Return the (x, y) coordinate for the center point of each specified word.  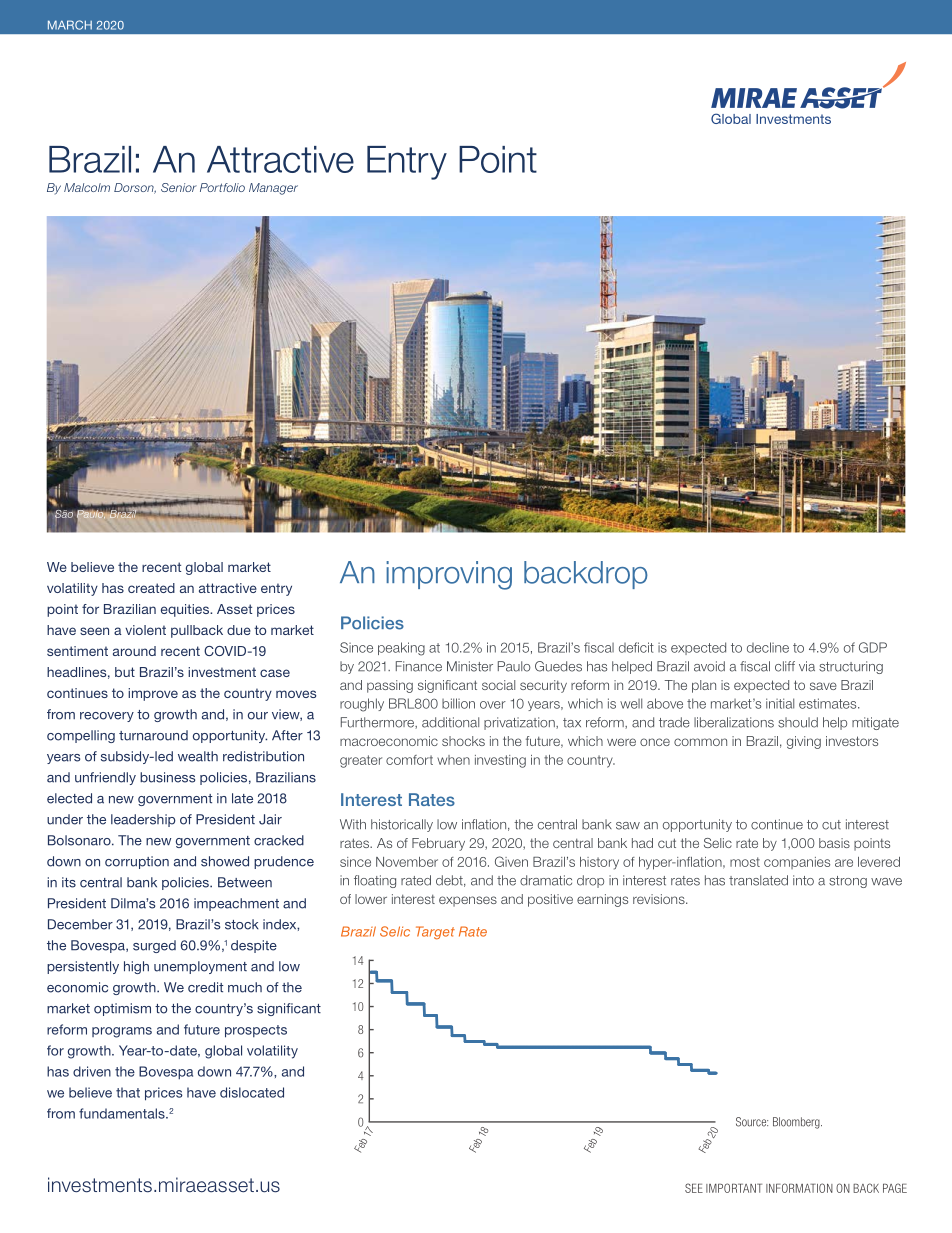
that (128, 1092)
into (803, 880)
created (151, 588)
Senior (179, 187)
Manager (273, 189)
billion (458, 703)
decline (768, 647)
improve (153, 694)
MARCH (70, 25)
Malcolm (87, 187)
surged (154, 946)
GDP (873, 647)
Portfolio (222, 187)
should (798, 722)
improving (449, 575)
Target (435, 933)
